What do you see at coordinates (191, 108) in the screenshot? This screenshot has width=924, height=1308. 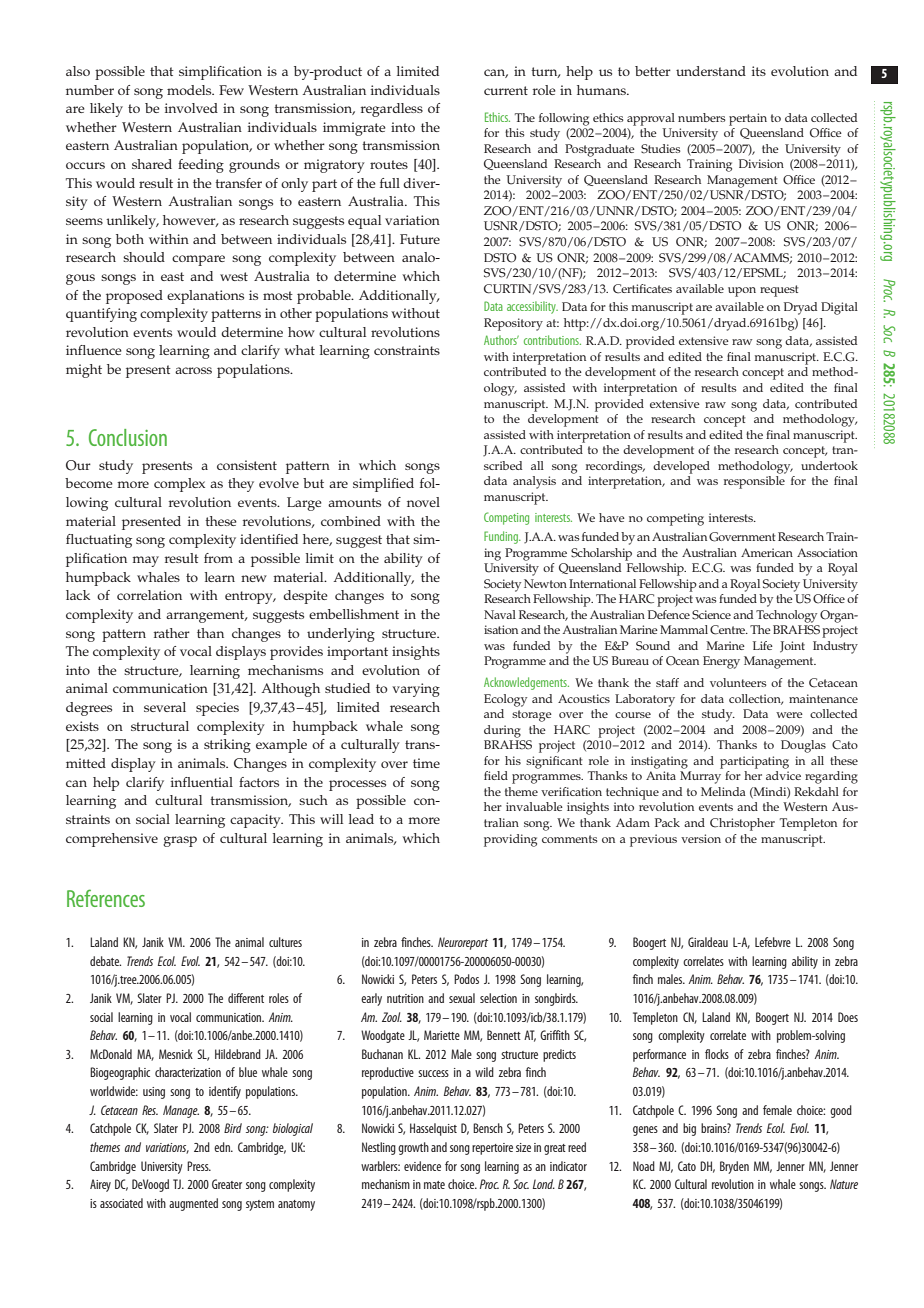 I see `involved` at bounding box center [191, 108].
